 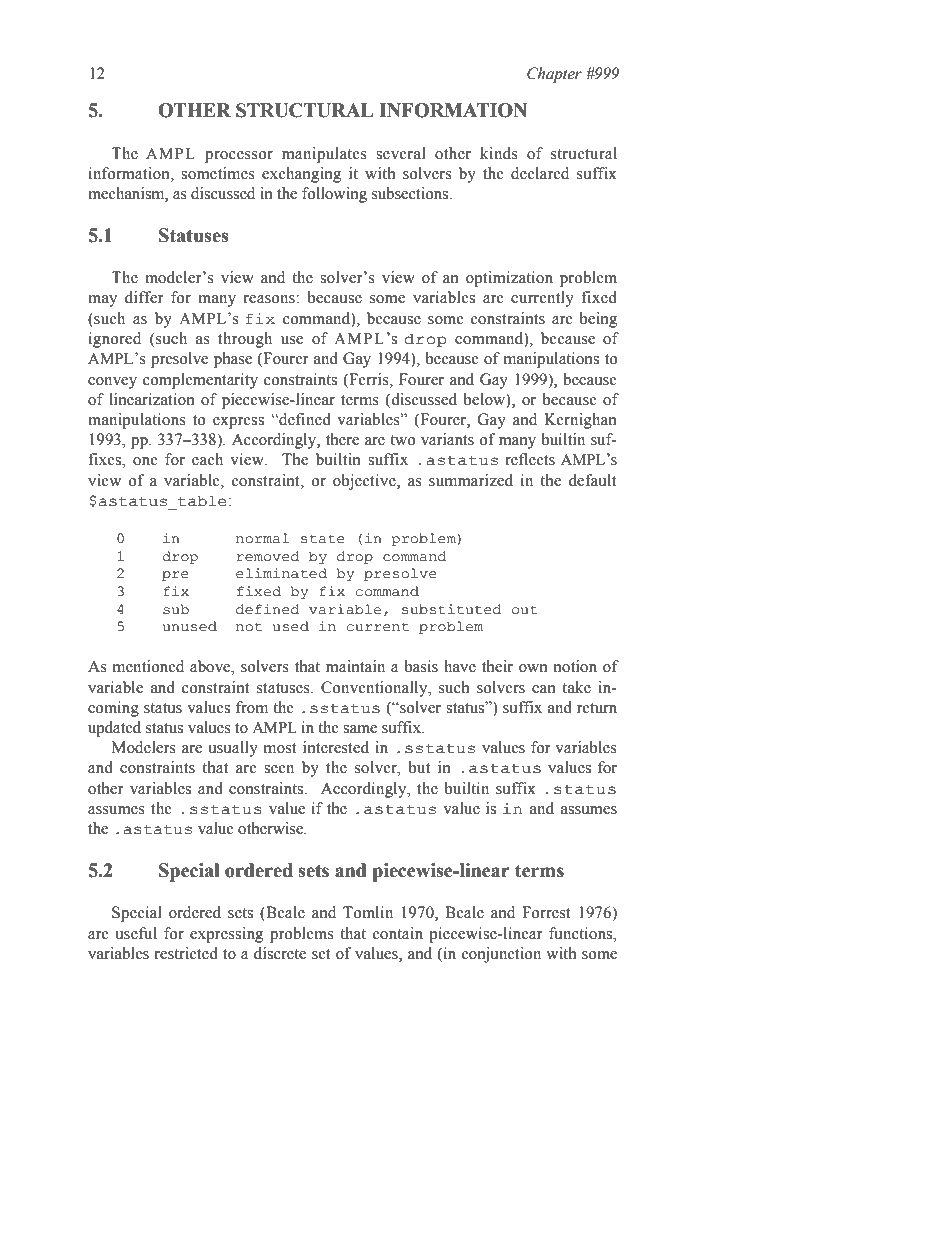 What do you see at coordinates (544, 689) in the screenshot?
I see `can` at bounding box center [544, 689].
